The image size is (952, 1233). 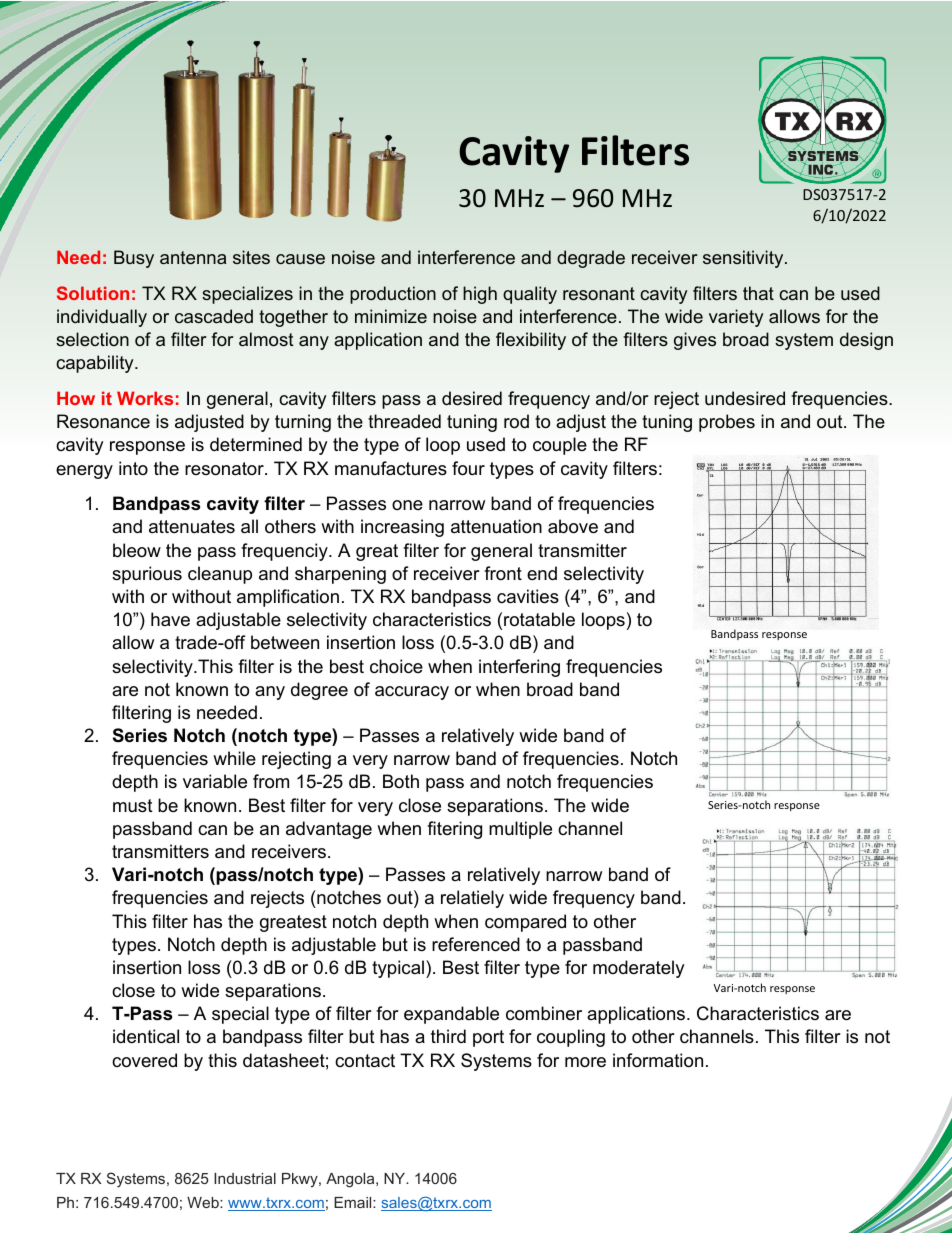 What do you see at coordinates (192, 526) in the image?
I see `attenuates` at bounding box center [192, 526].
